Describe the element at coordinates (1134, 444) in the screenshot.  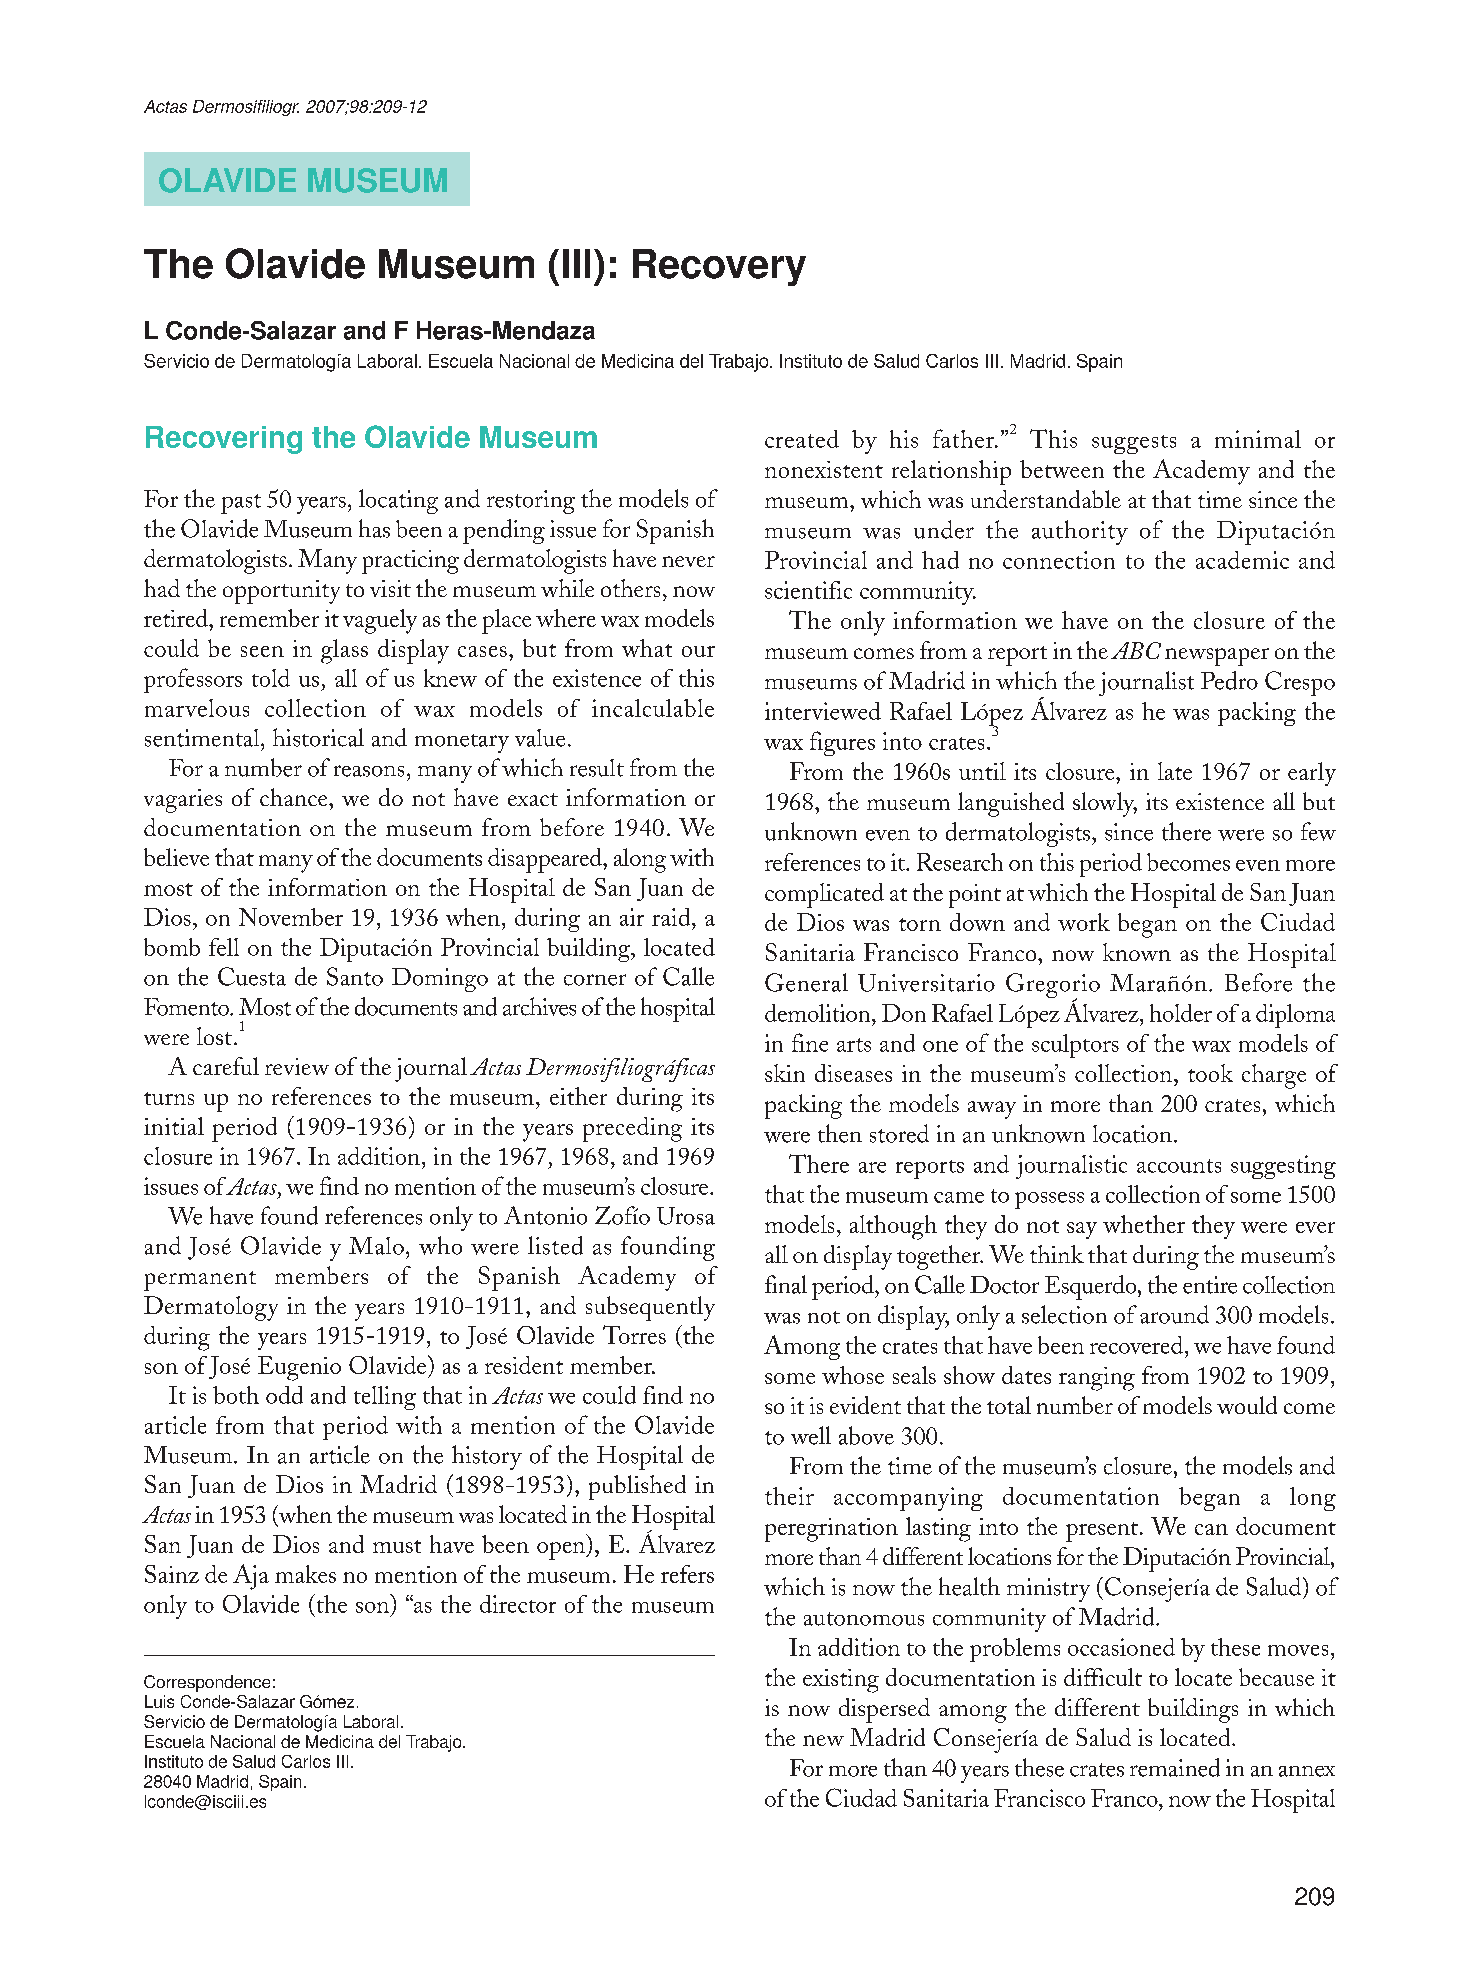
I see `suggests` at that location.
